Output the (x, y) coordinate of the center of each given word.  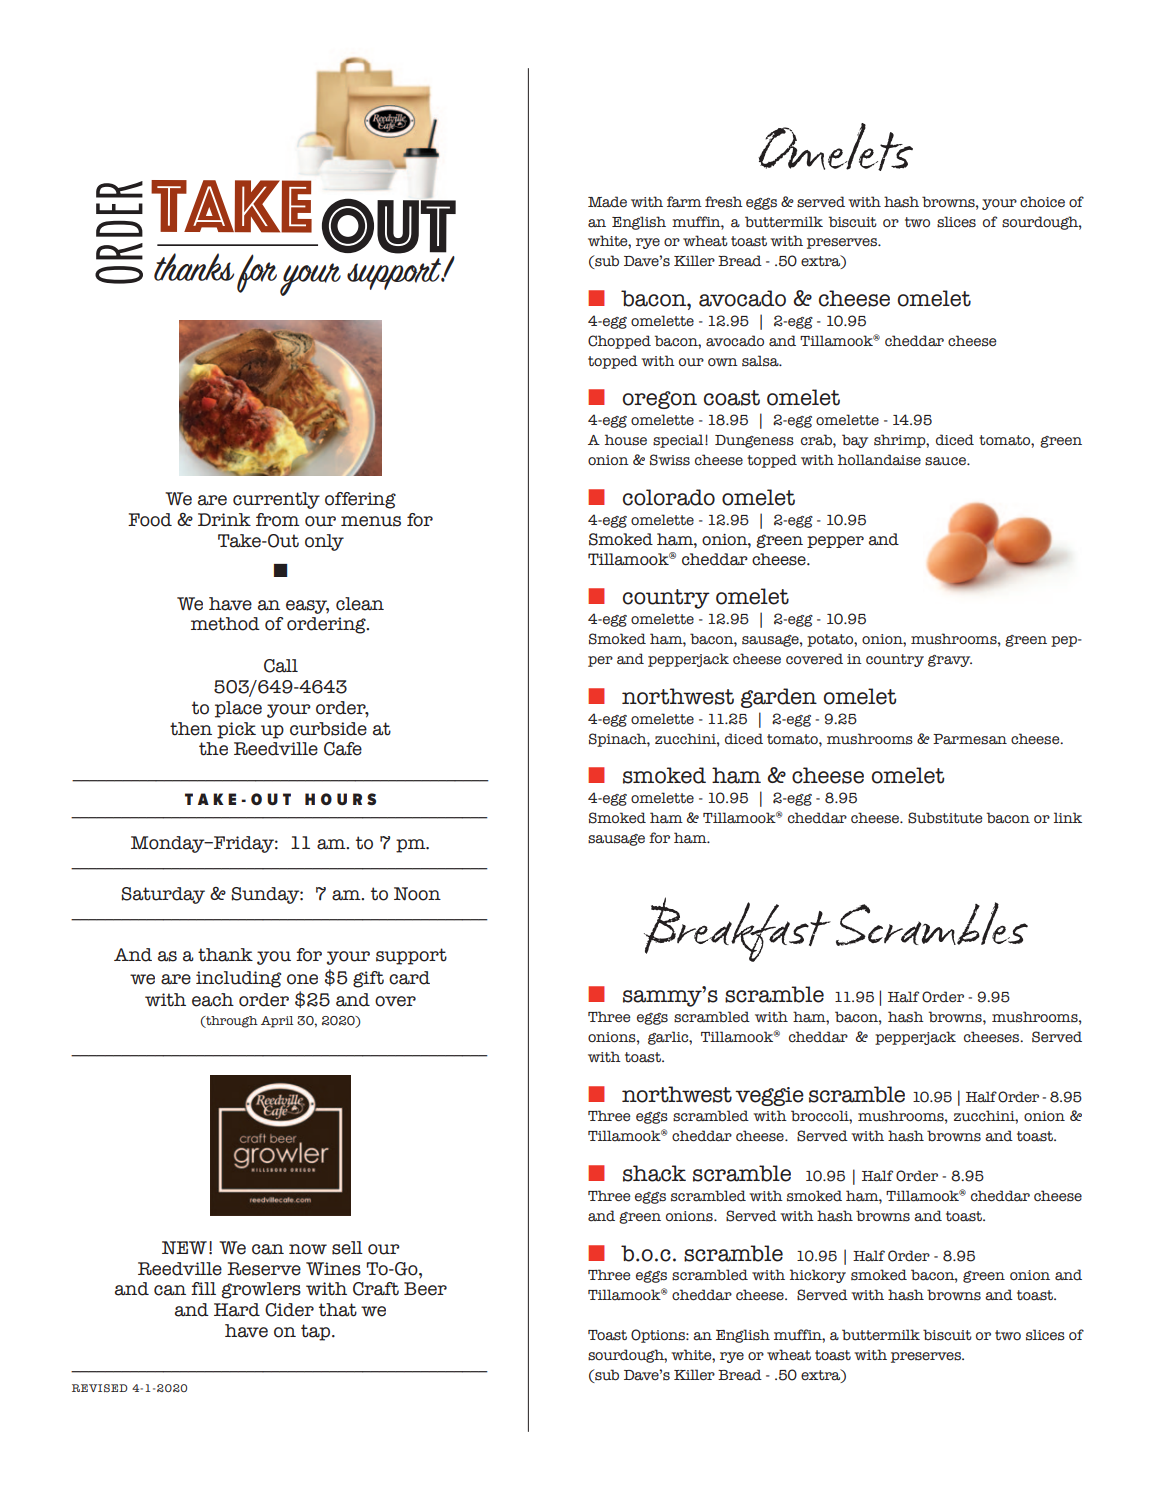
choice (1042, 202)
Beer (425, 1289)
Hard (237, 1310)
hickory (818, 1276)
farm (684, 202)
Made (607, 202)
